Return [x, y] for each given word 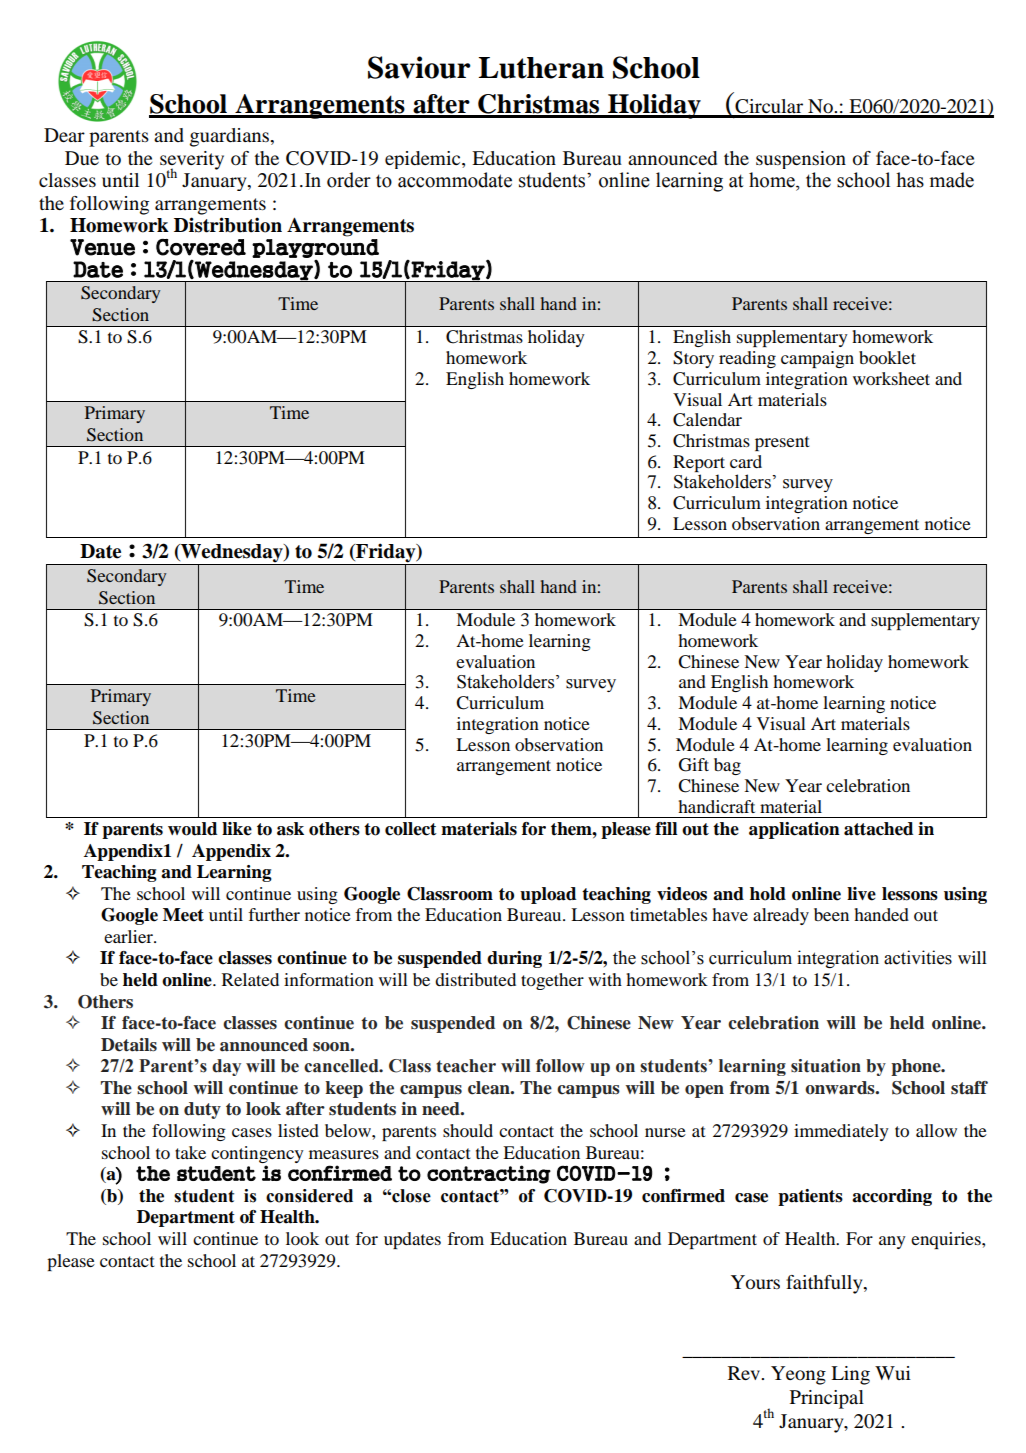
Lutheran [541, 68]
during [514, 959]
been [831, 914]
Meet [183, 915]
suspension [801, 160]
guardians [231, 137]
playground [315, 249]
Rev [745, 1373]
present [782, 443]
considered [309, 1196]
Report [699, 463]
